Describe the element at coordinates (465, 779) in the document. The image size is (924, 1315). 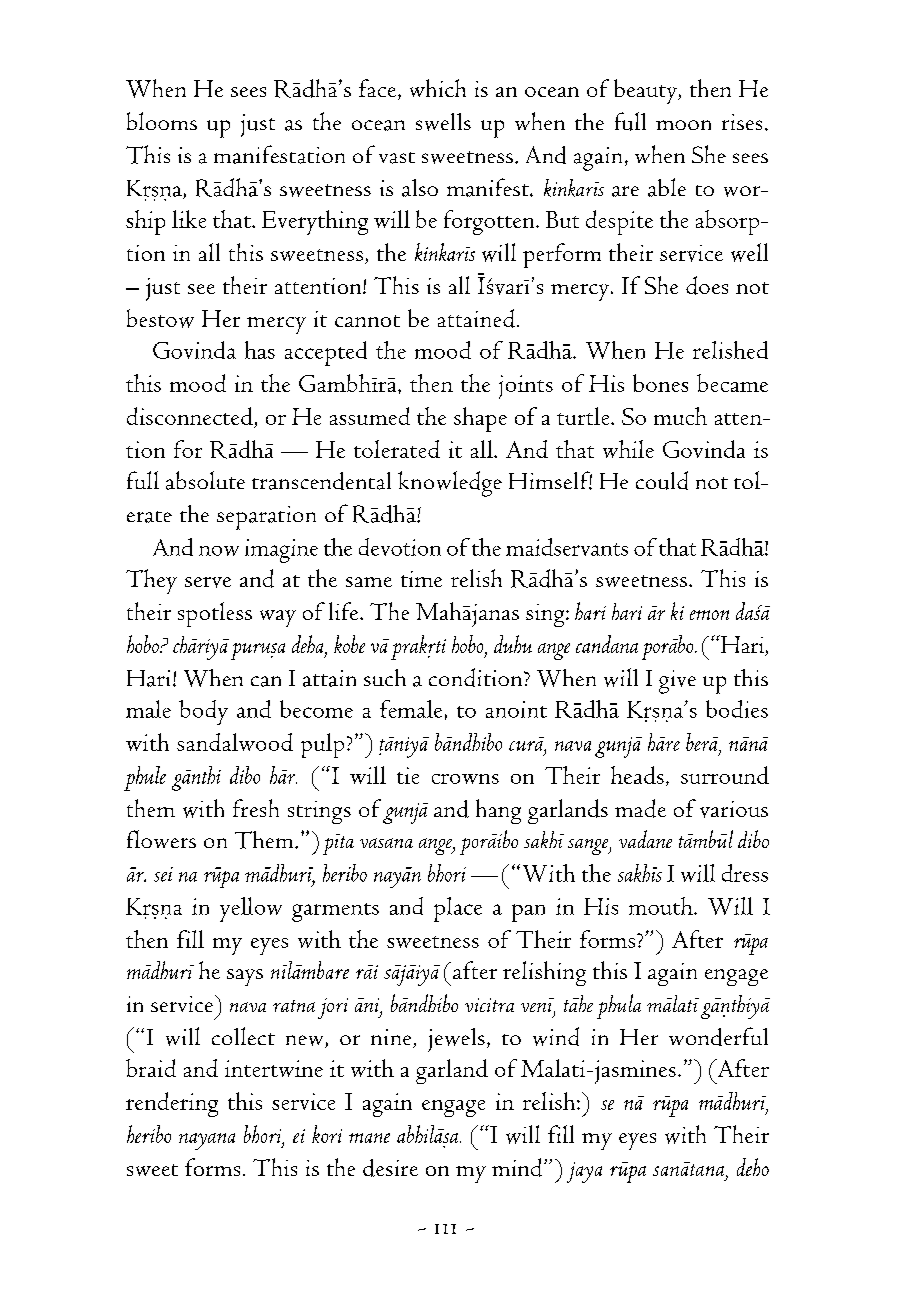
I see `crowns` at that location.
